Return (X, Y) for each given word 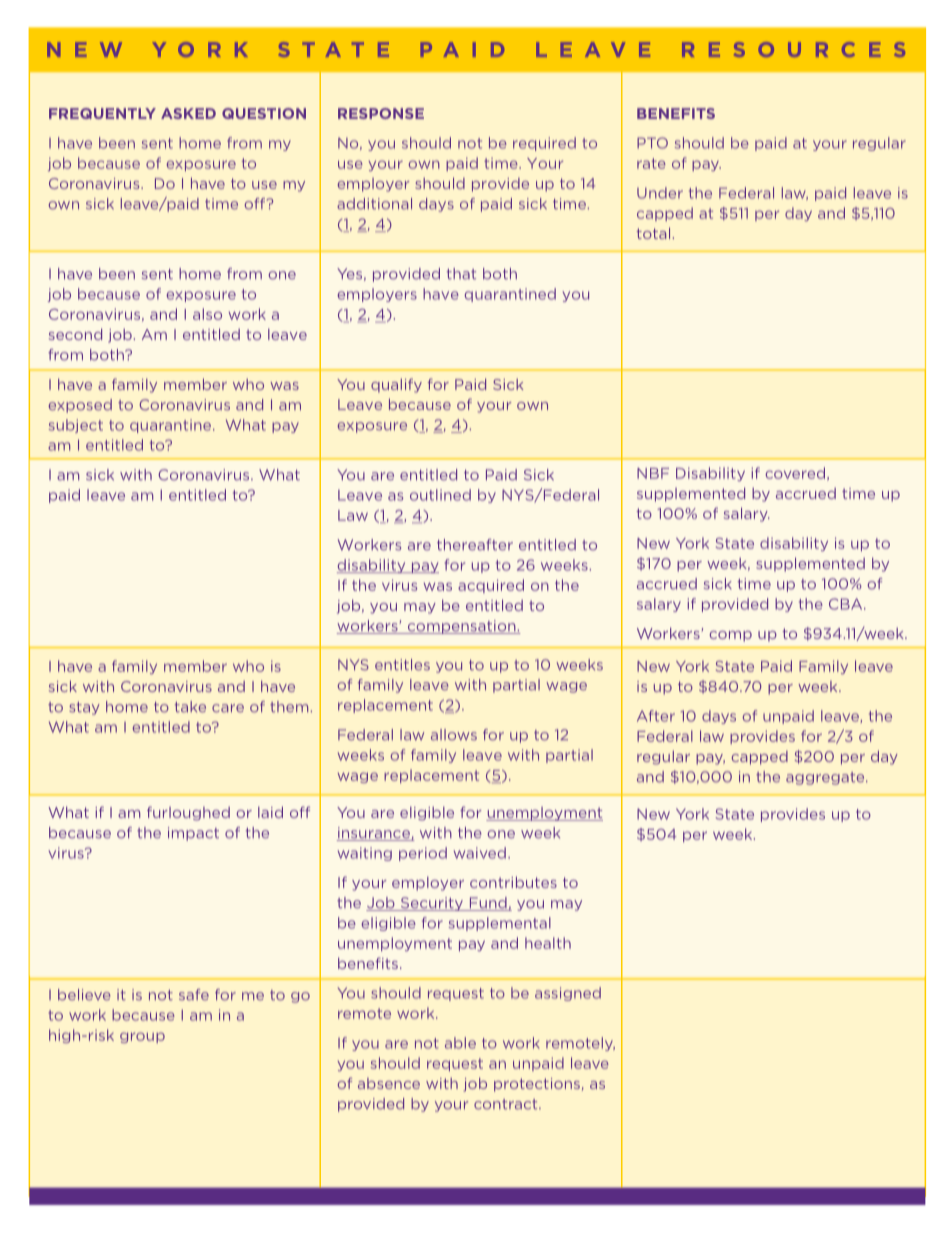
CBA (847, 604)
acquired (491, 586)
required (544, 144)
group (142, 1037)
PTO (652, 143)
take (190, 707)
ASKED (188, 113)
